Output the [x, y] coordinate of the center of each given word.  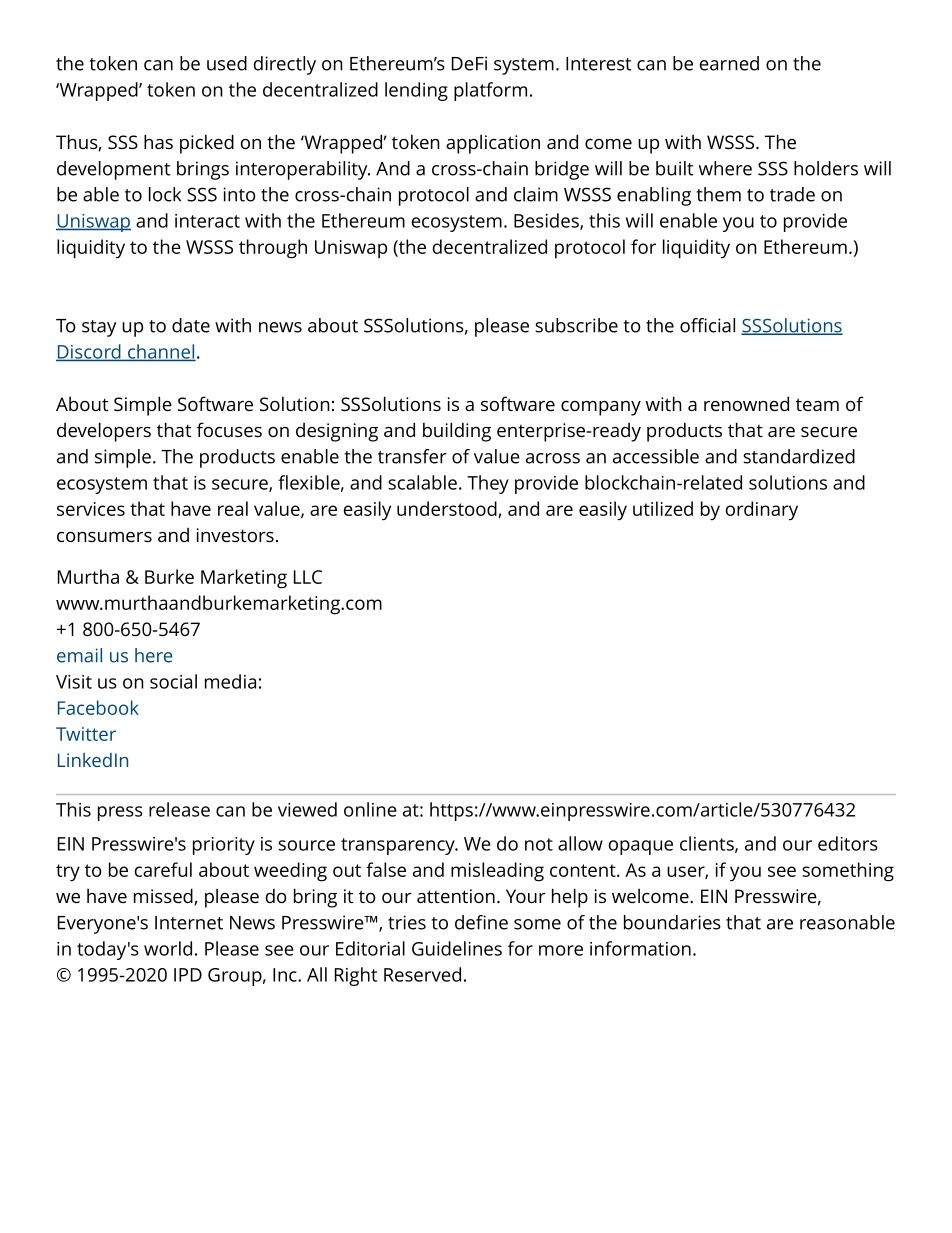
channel [160, 352]
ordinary [762, 510]
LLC [308, 577]
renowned [746, 403]
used [227, 63]
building [457, 432]
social [173, 681]
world [168, 948]
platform [490, 91]
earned [729, 63]
